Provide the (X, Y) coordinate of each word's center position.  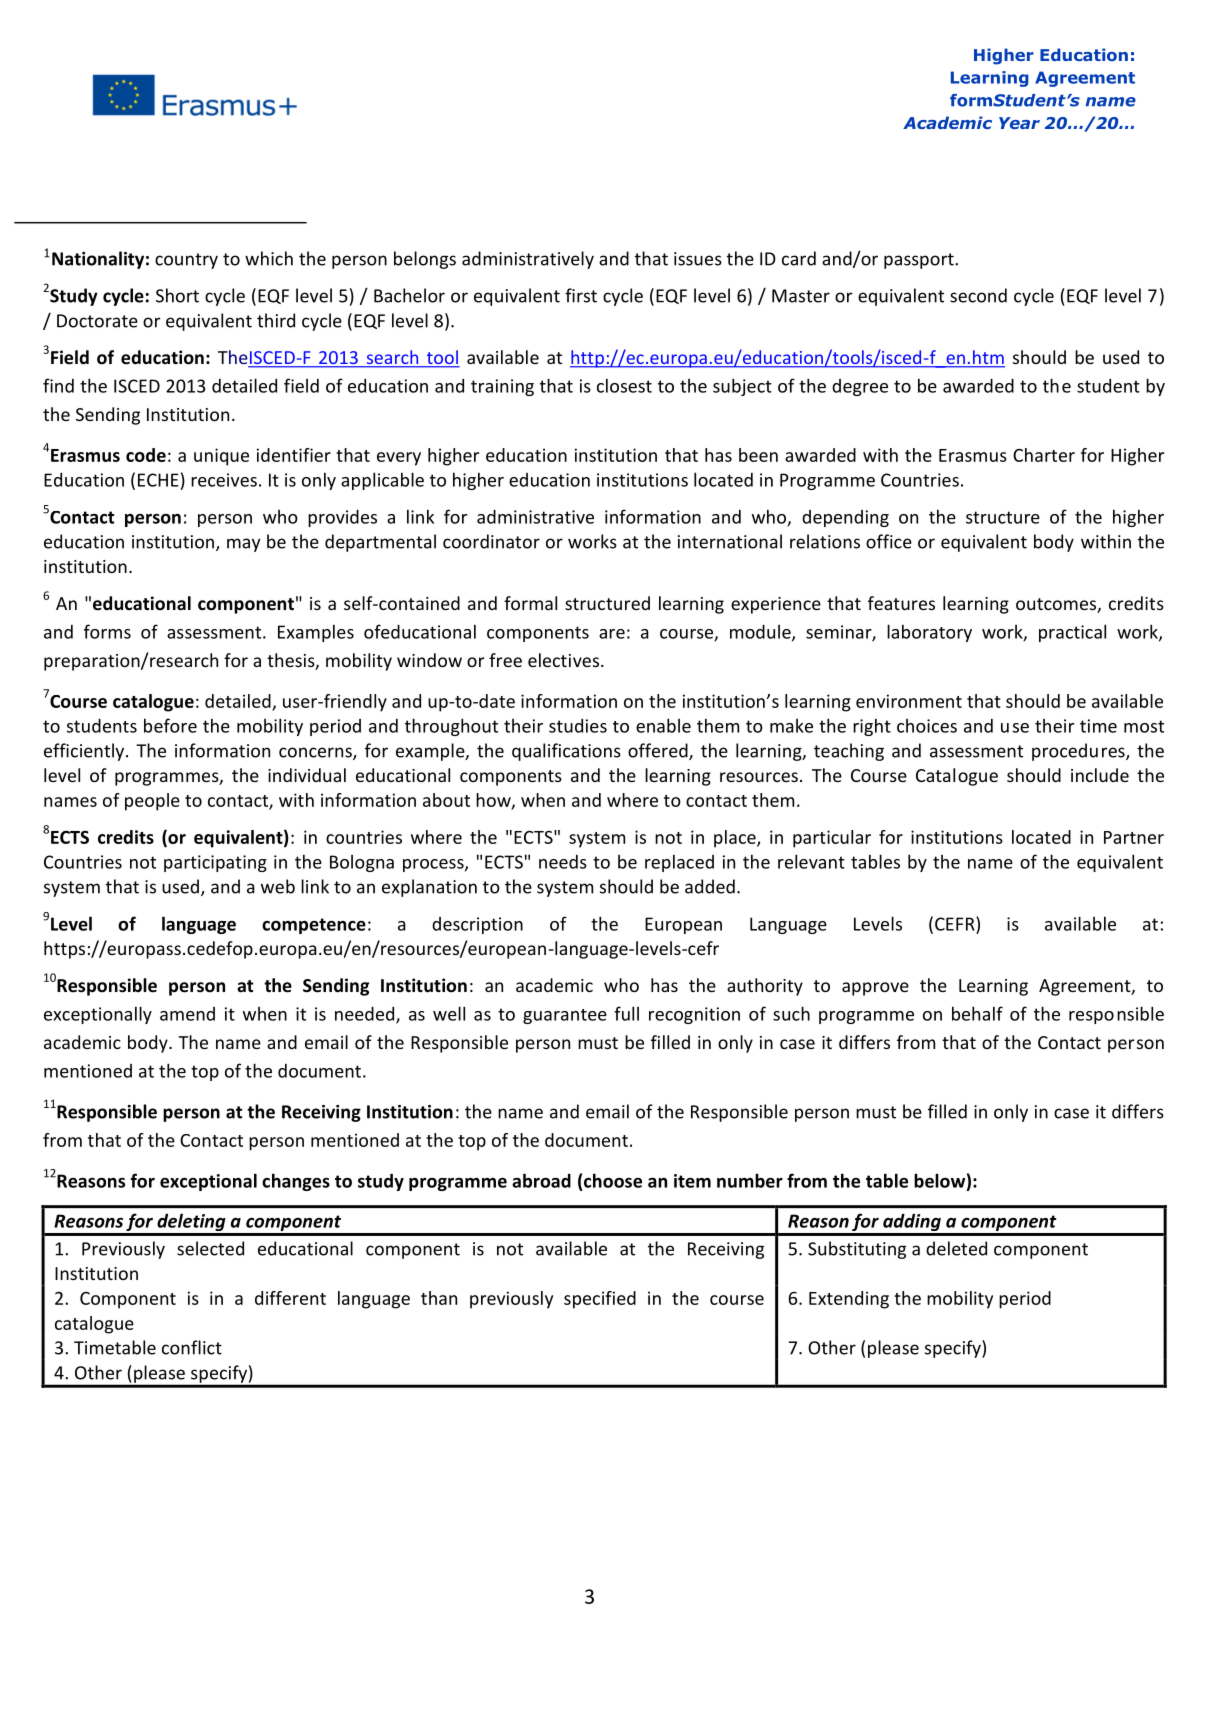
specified (600, 1300)
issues (698, 259)
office (889, 541)
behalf (977, 1013)
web (278, 886)
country (186, 261)
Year (1019, 123)
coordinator (491, 541)
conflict (192, 1347)
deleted (956, 1248)
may (243, 545)
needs (563, 862)
